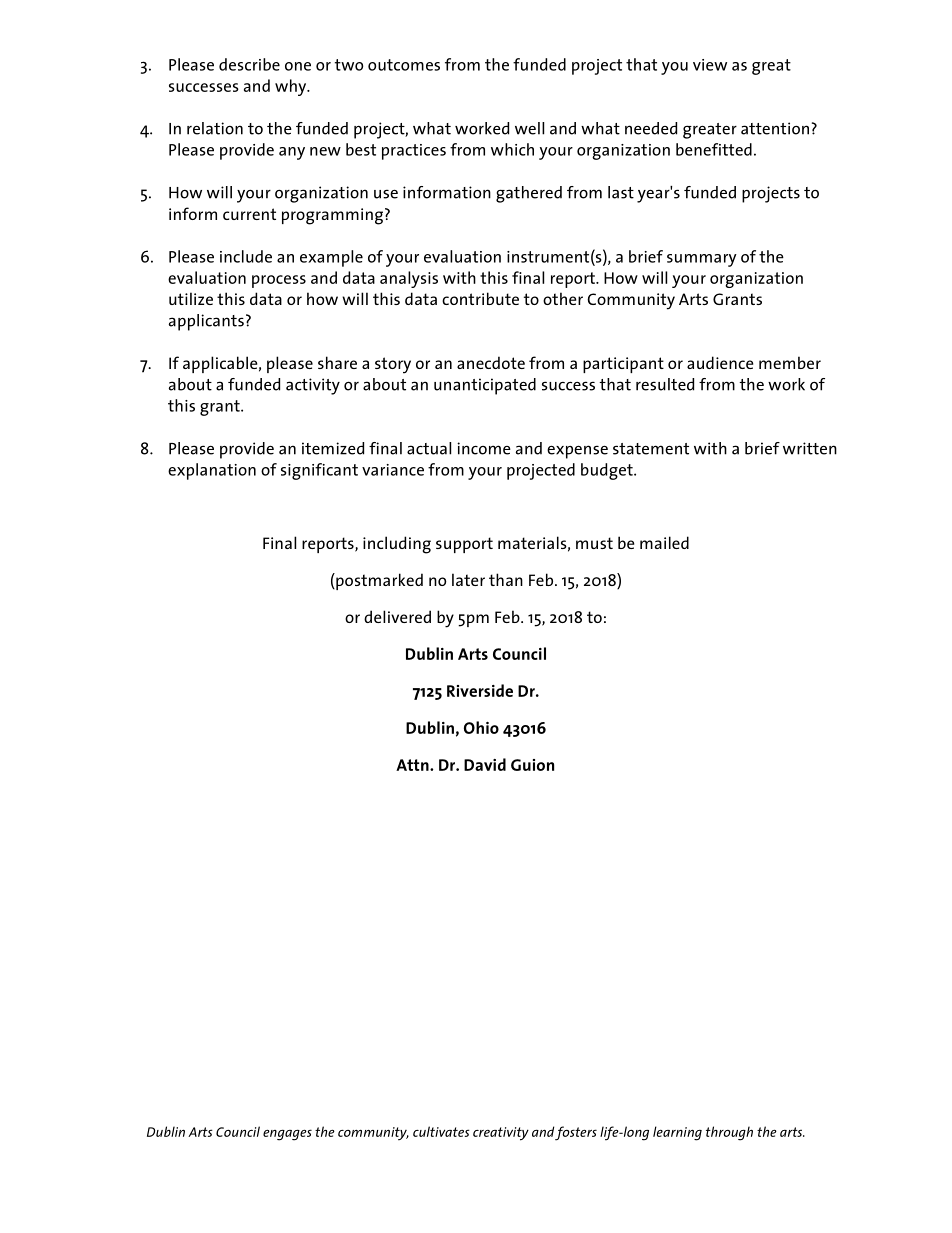 The width and height of the image is (952, 1233). I want to click on creativity, so click(501, 1134).
